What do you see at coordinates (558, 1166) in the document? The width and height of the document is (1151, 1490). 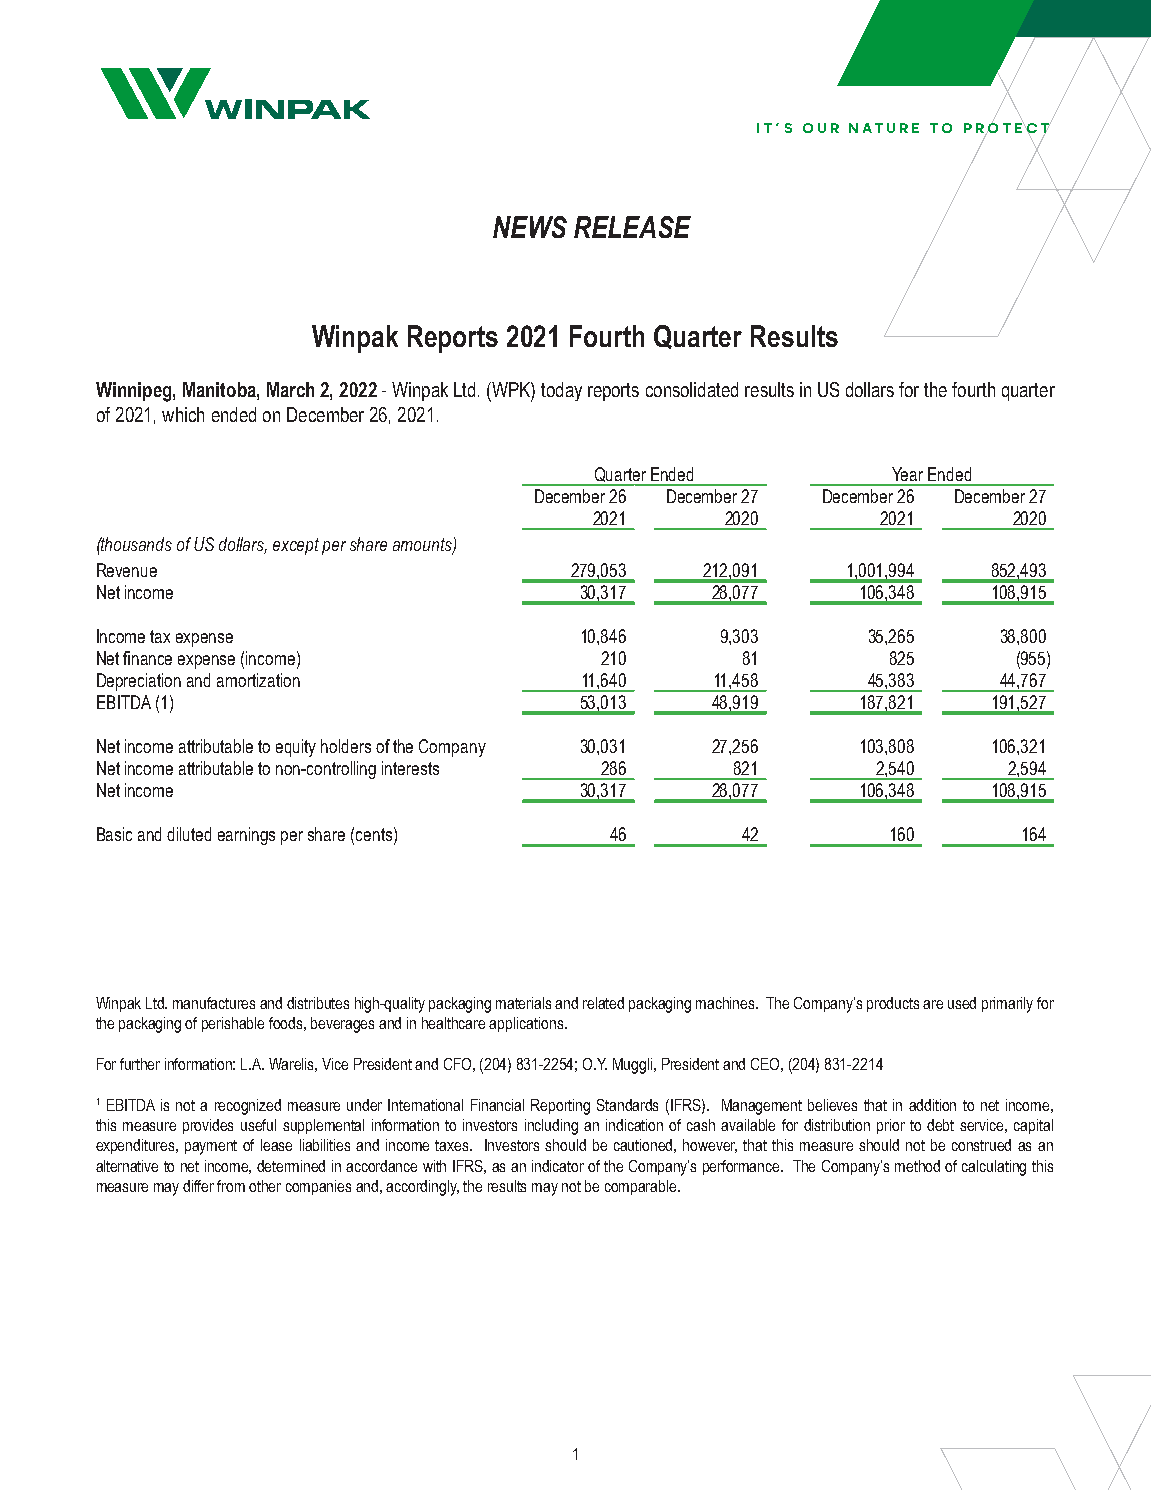 I see `indicator` at bounding box center [558, 1166].
